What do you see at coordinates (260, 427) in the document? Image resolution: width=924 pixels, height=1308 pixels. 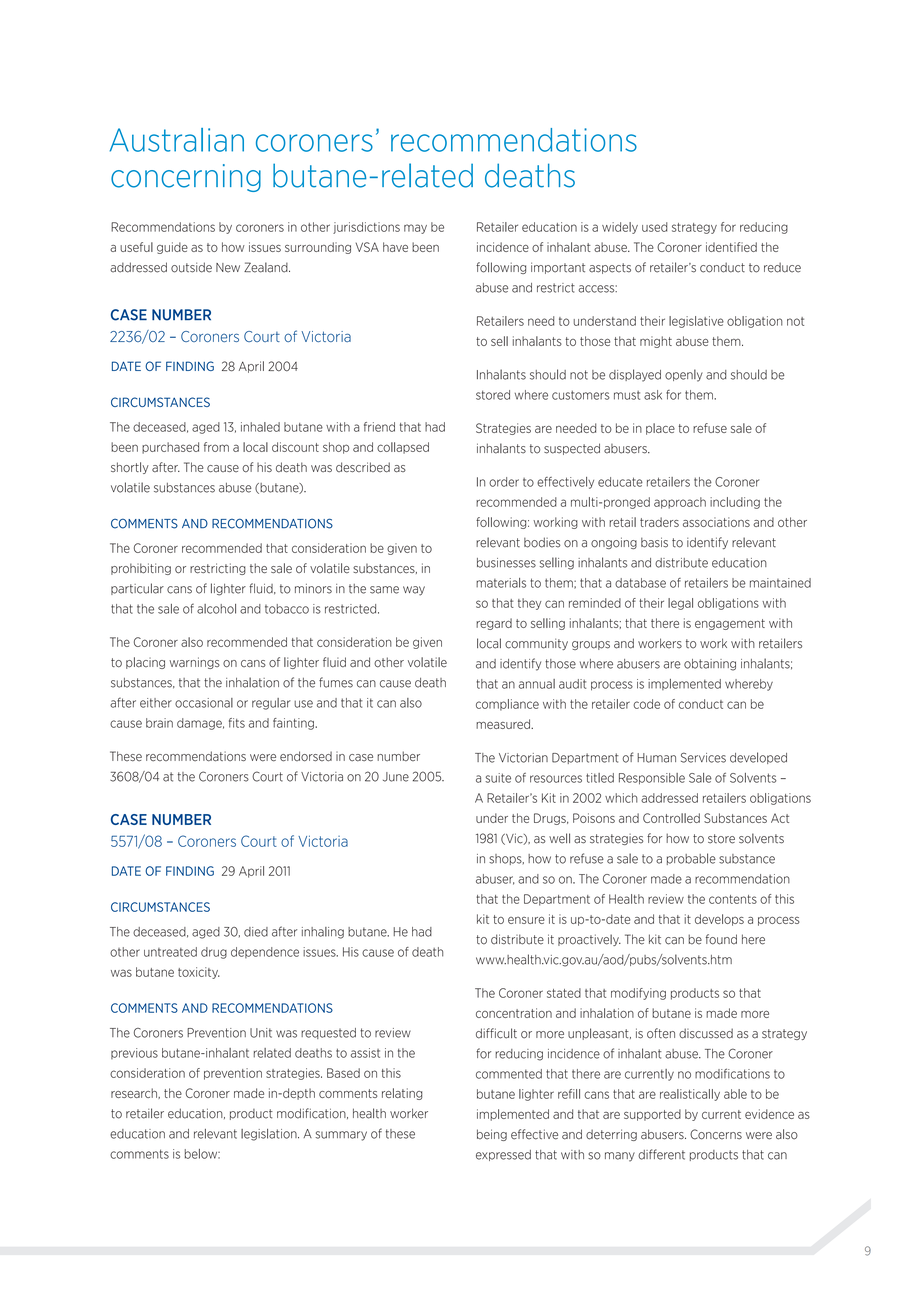 I see `inhaled` at bounding box center [260, 427].
